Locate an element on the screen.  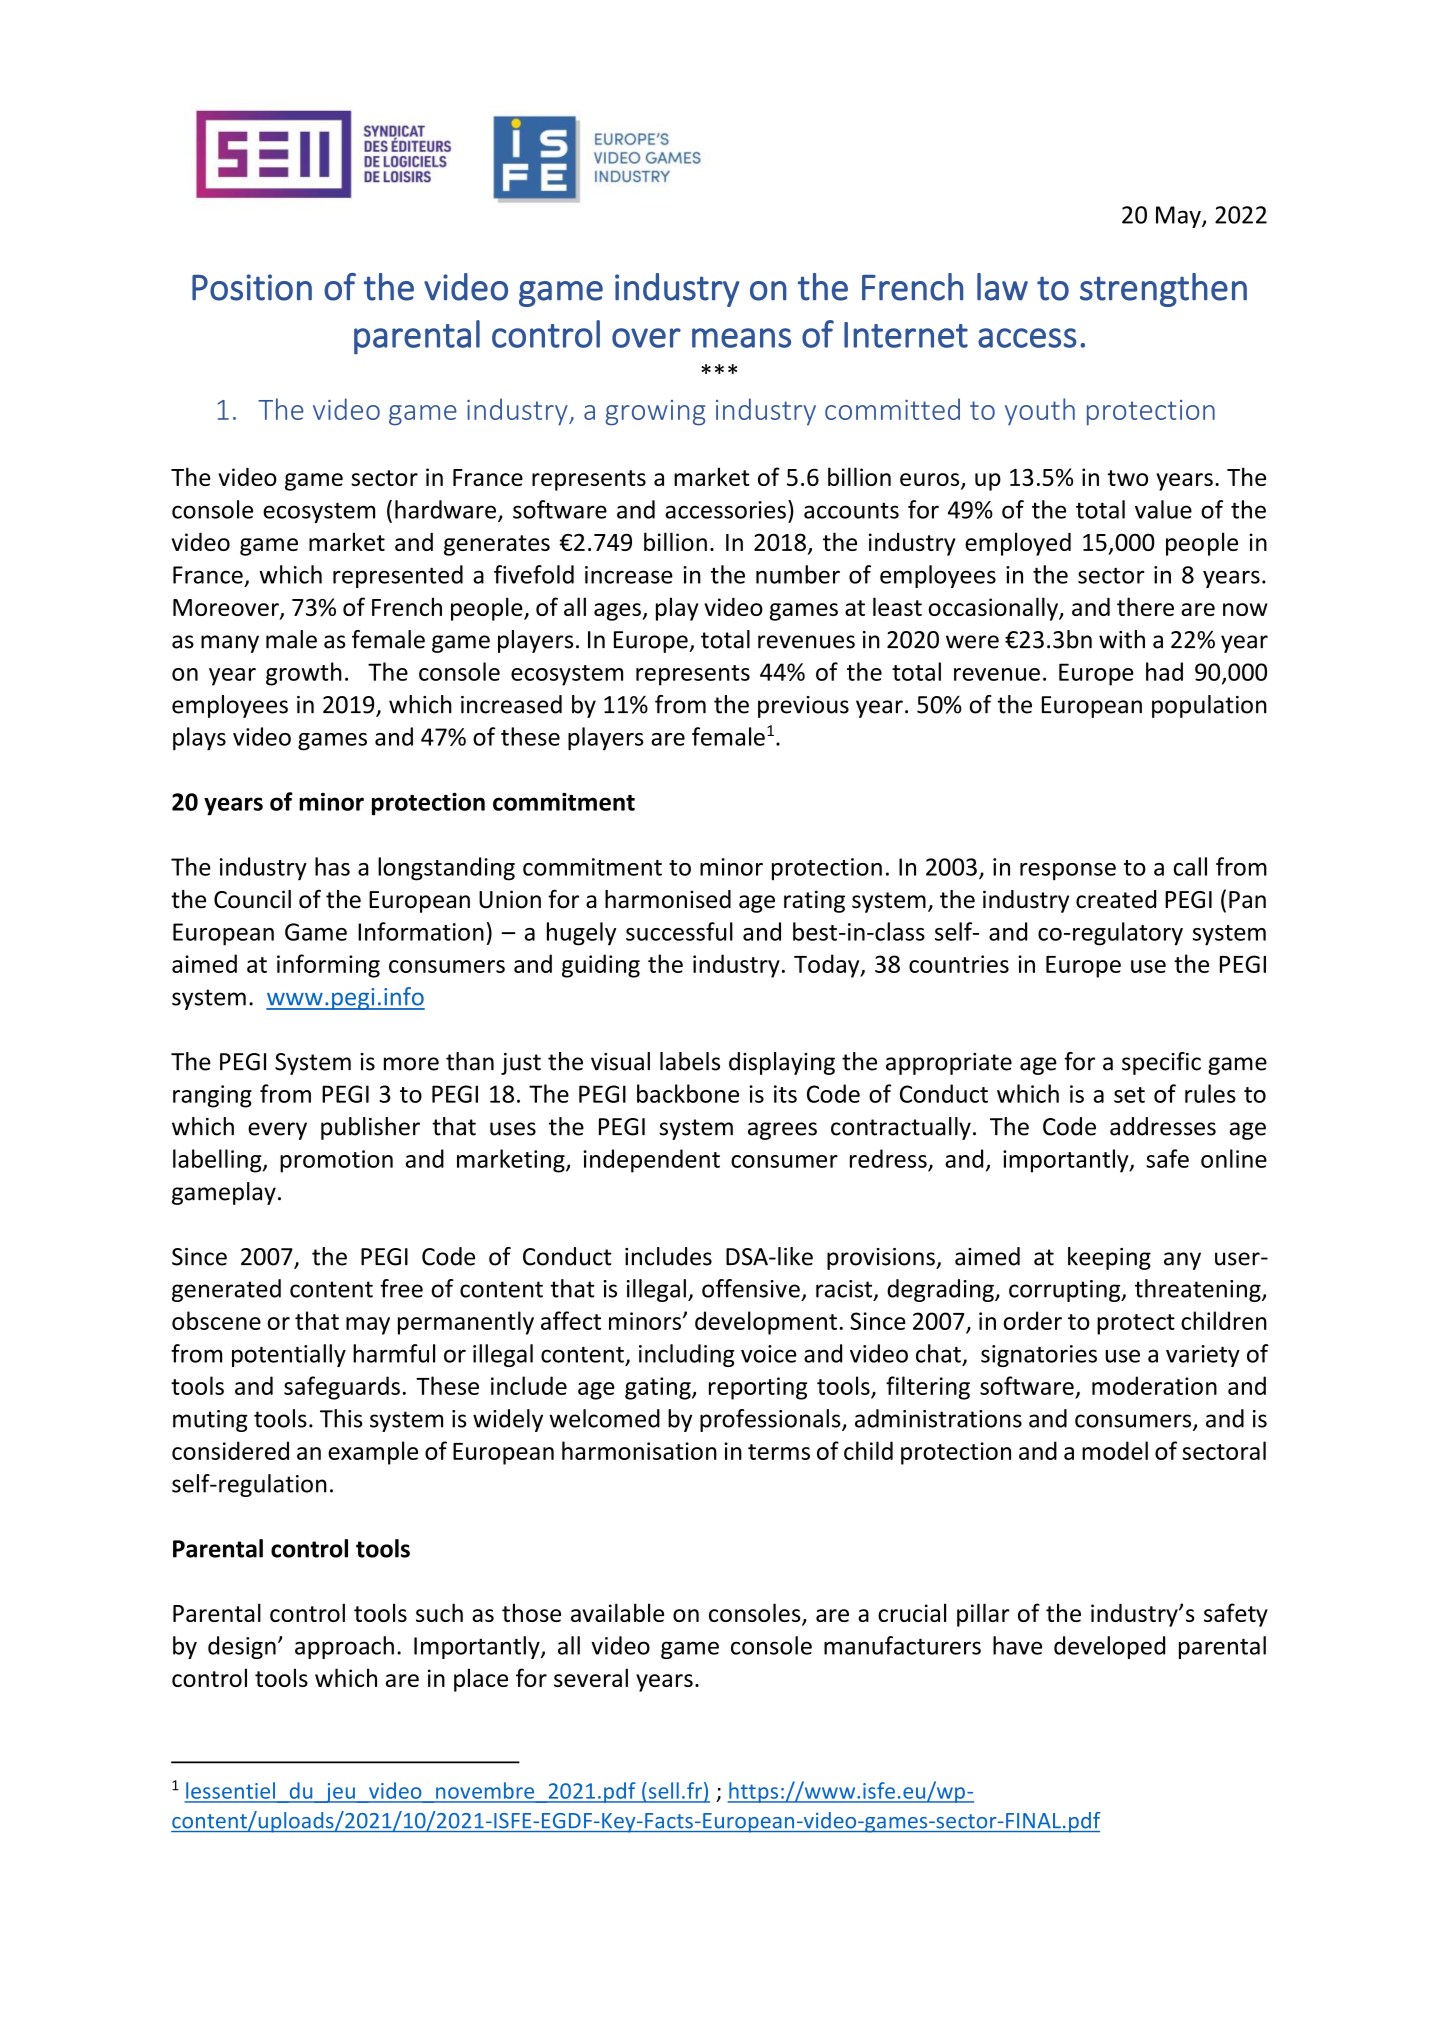
developed is located at coordinates (1109, 1647).
